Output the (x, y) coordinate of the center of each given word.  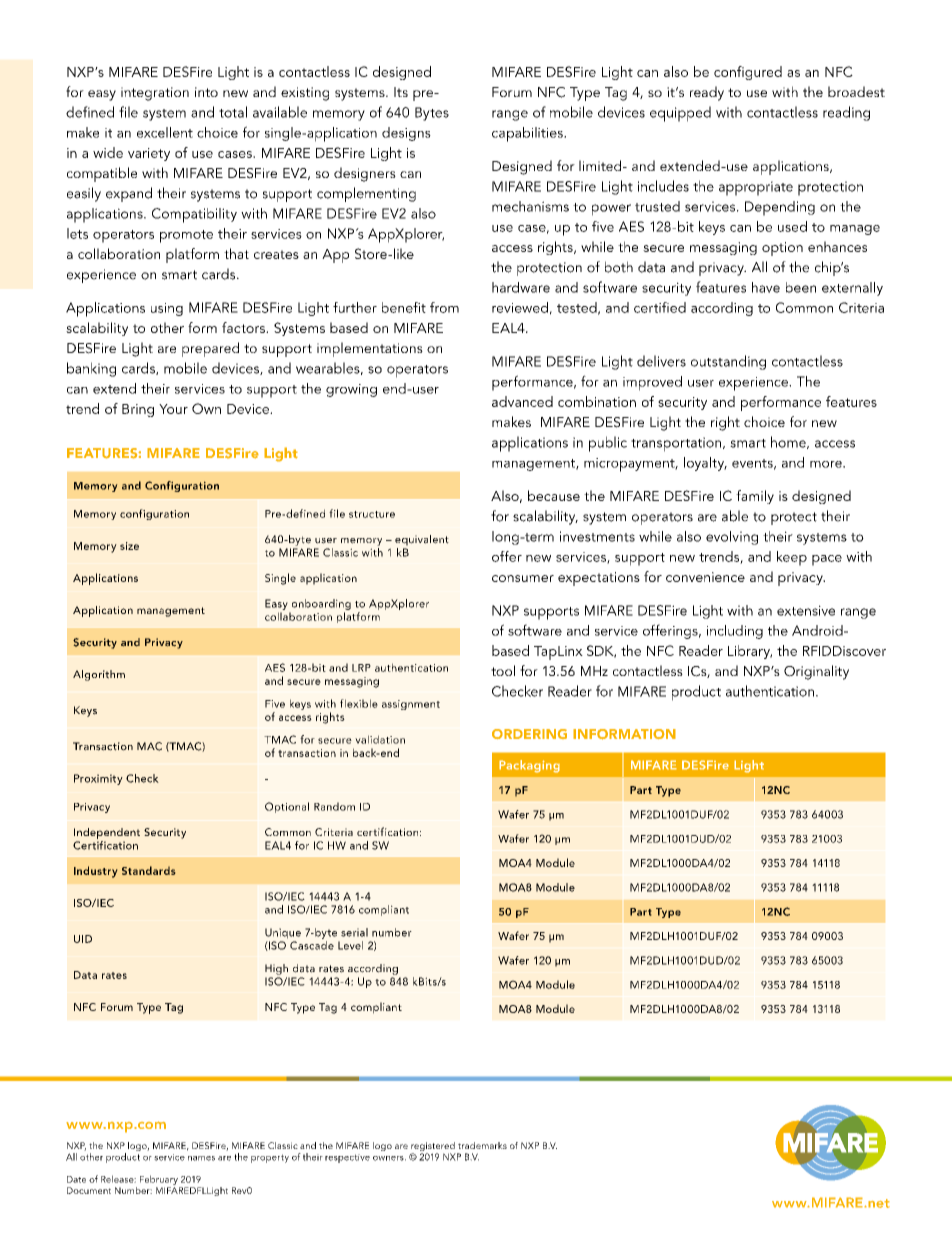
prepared (210, 349)
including (735, 632)
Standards (149, 870)
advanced (522, 401)
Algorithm (99, 675)
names (201, 1158)
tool (503, 670)
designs (406, 134)
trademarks (482, 1145)
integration (155, 94)
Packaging (529, 766)
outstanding (728, 362)
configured (748, 73)
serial (354, 932)
